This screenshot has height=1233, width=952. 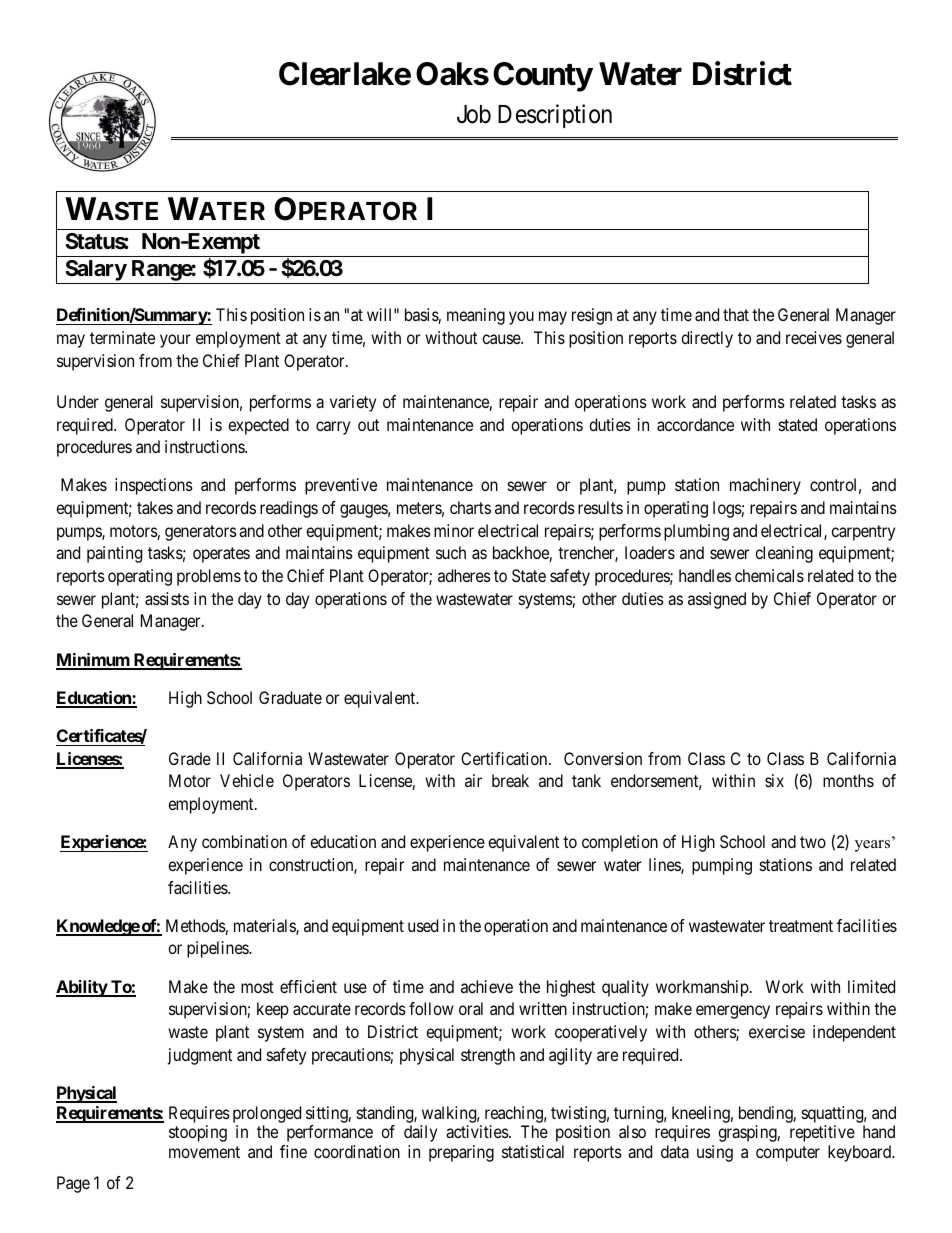 I want to click on minor, so click(x=454, y=530).
